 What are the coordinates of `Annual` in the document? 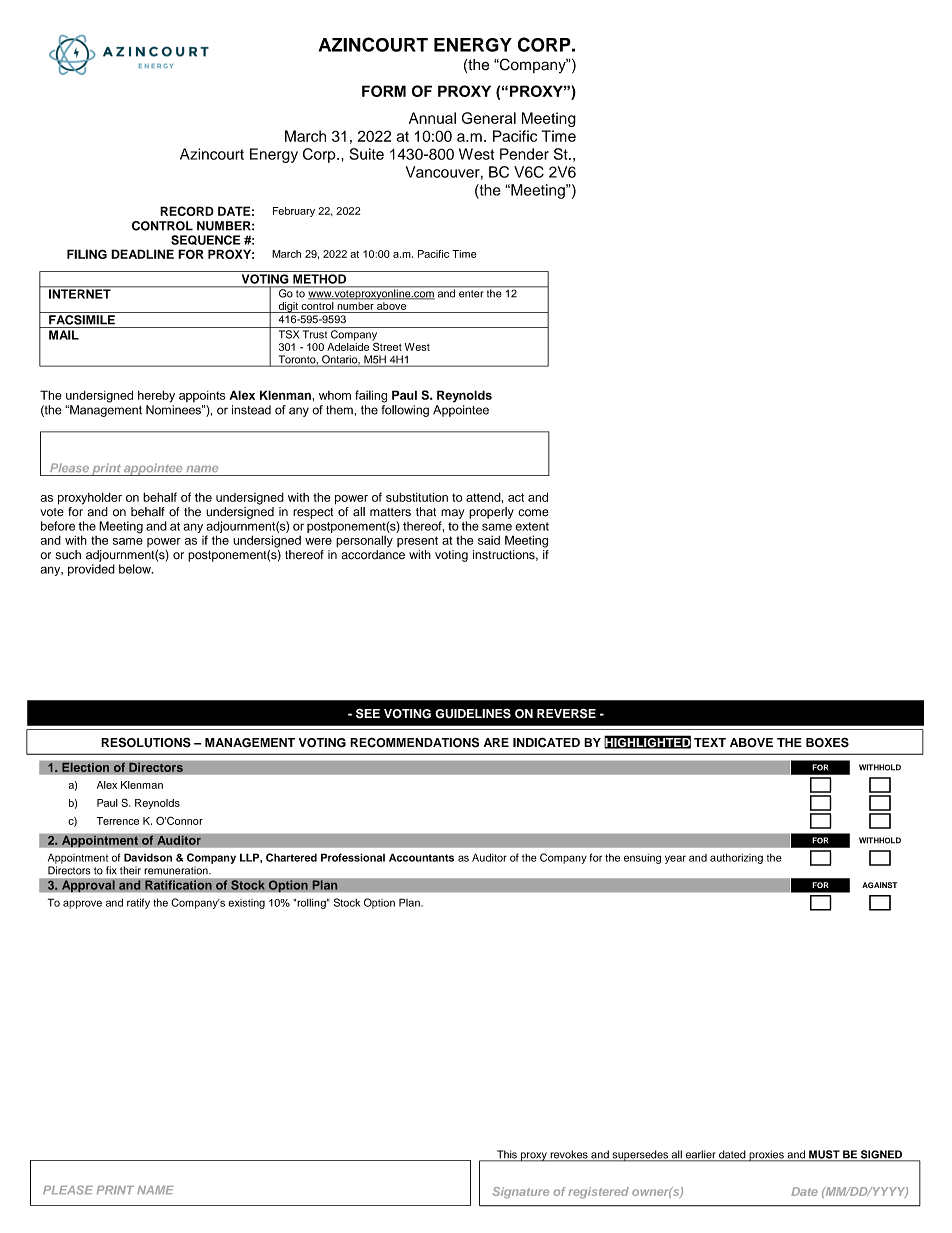 It's located at (432, 118).
